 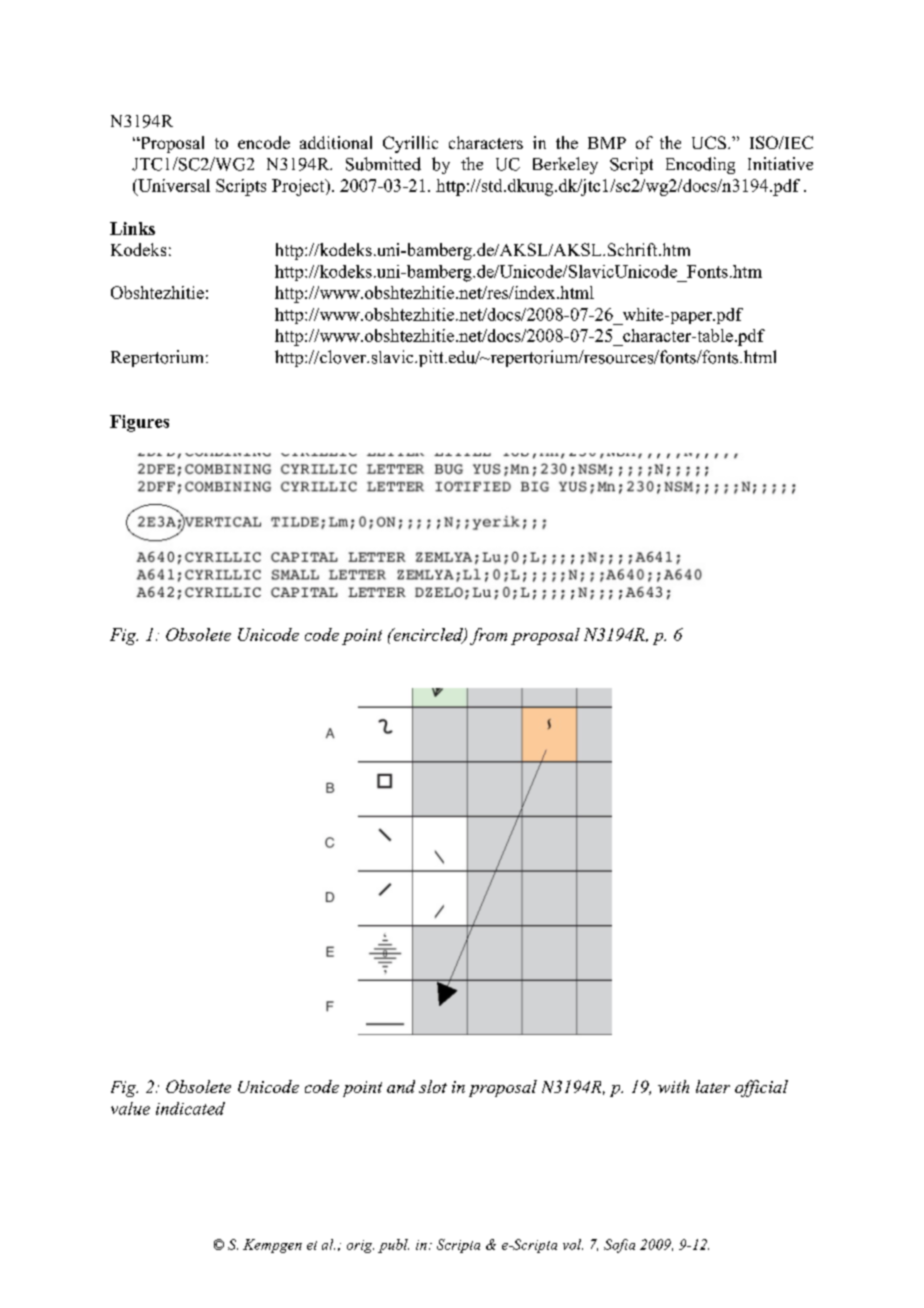 What do you see at coordinates (360, 1246) in the screenshot?
I see `orig` at bounding box center [360, 1246].
